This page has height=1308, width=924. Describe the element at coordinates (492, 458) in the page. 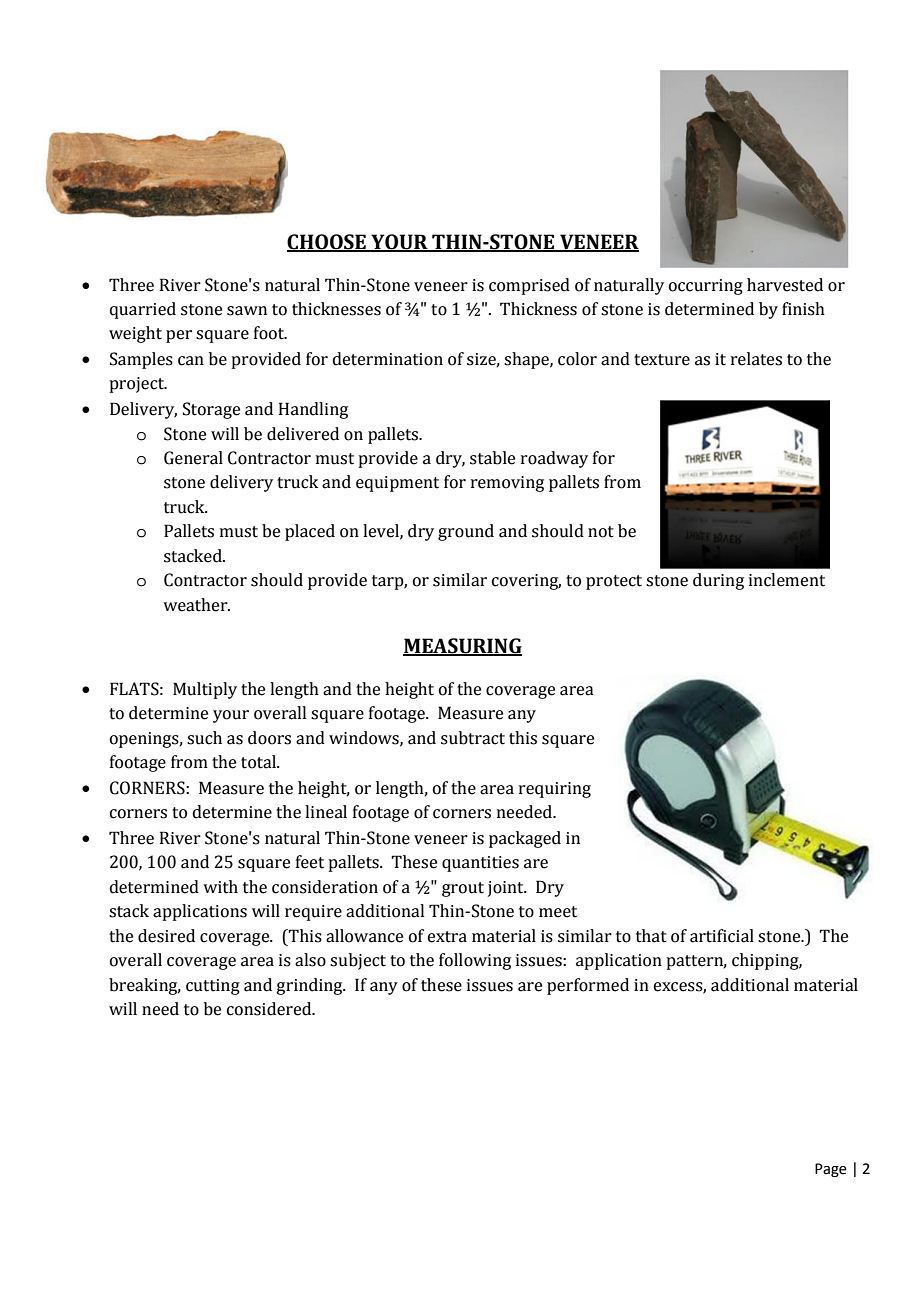

I see `stable` at that location.
